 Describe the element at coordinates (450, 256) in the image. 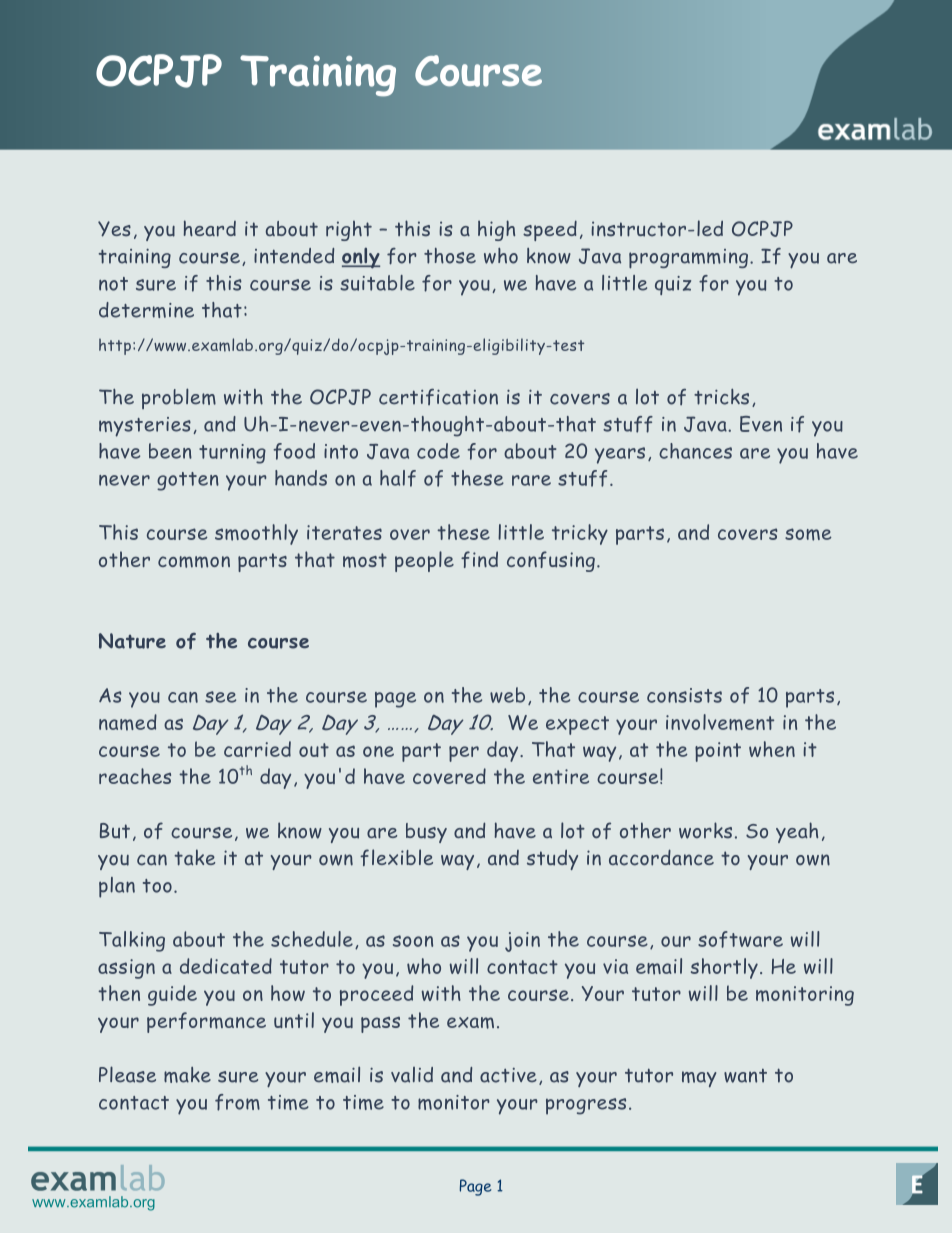

I see `those` at that location.
